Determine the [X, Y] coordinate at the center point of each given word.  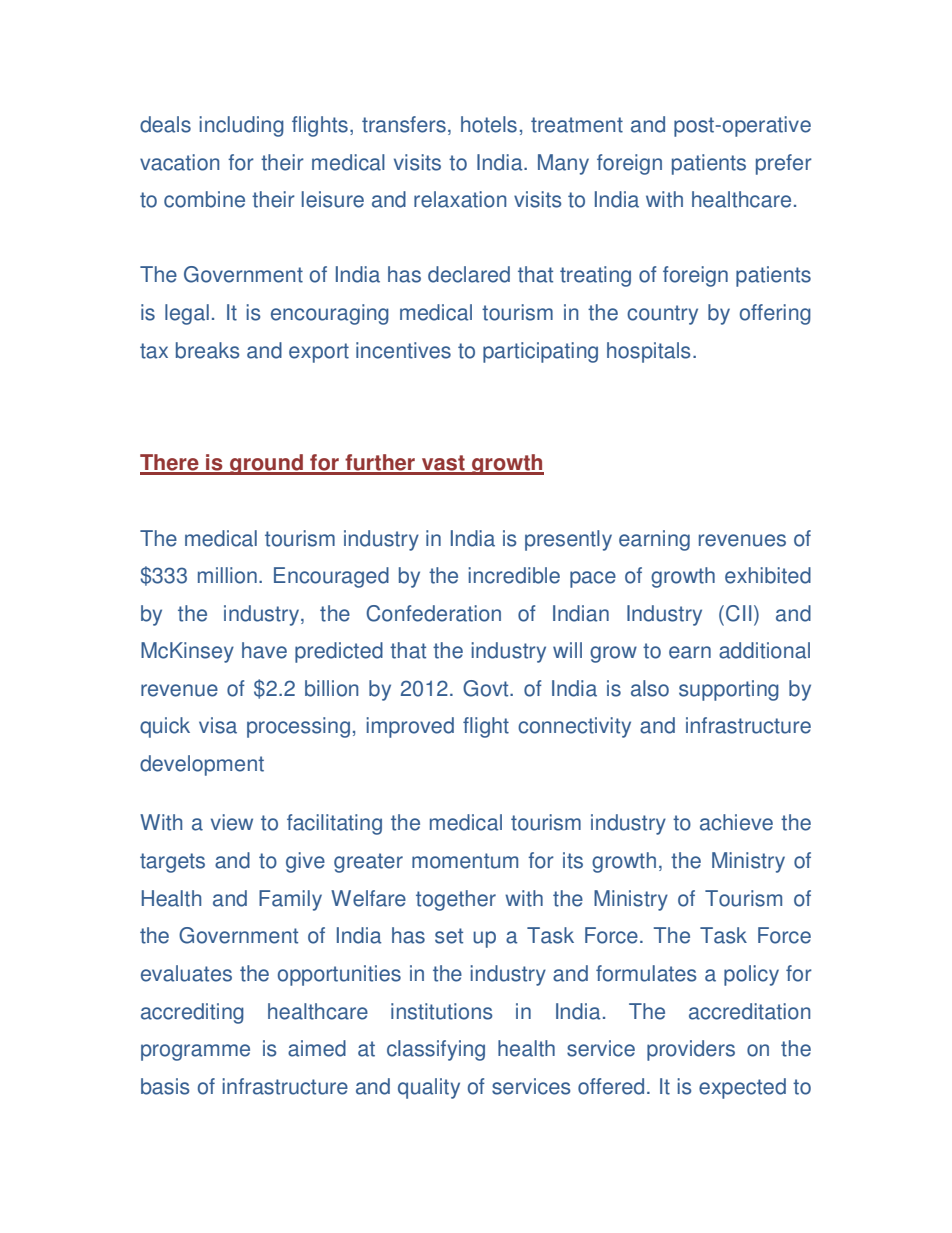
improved [410, 727]
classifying [436, 1050]
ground [266, 464]
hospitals [649, 352]
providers [691, 1050]
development [202, 765]
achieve [736, 822]
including [241, 126]
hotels [489, 124]
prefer [784, 164]
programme [195, 1052]
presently [568, 540]
